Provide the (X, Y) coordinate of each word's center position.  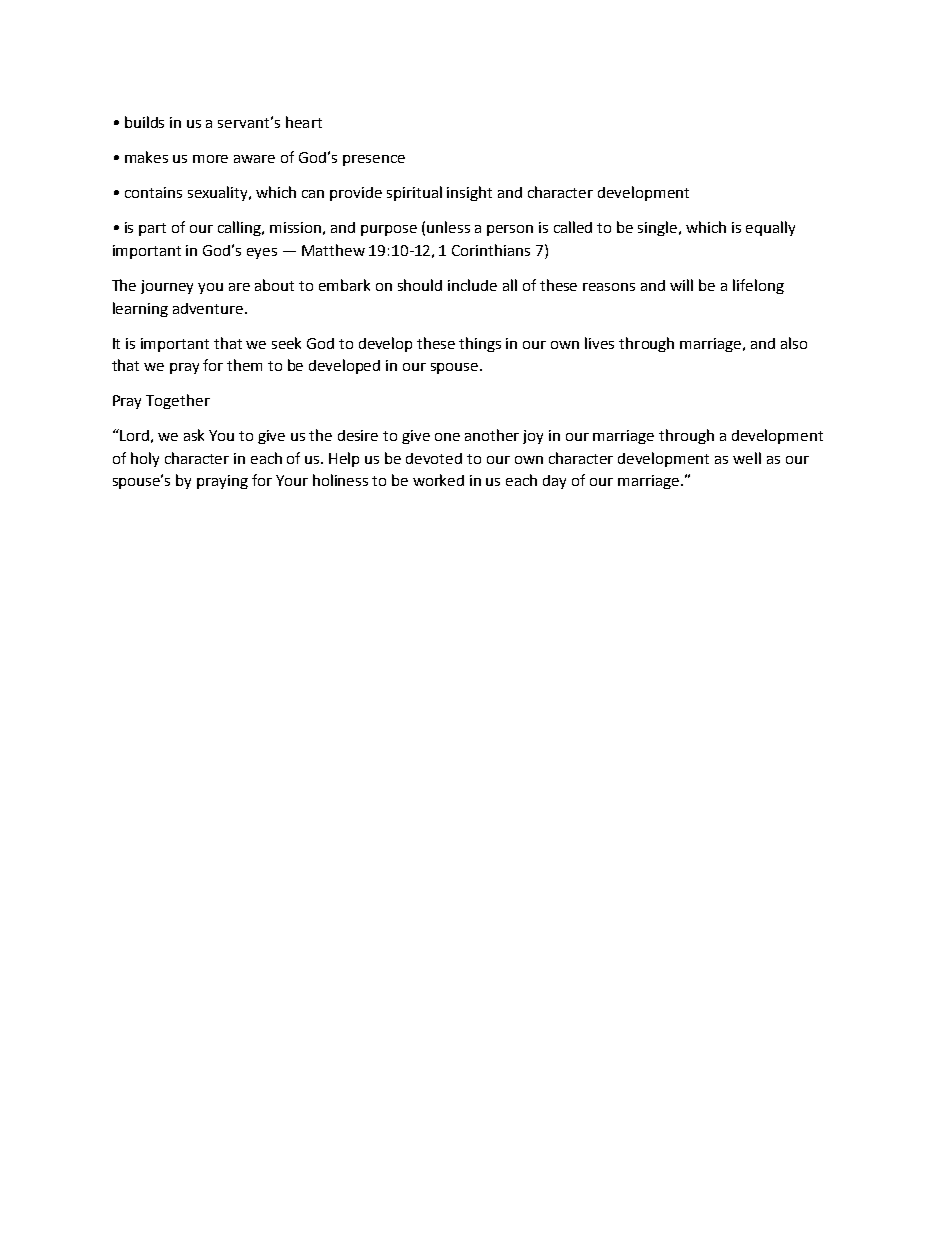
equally (770, 228)
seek (286, 343)
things (480, 344)
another (492, 435)
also (794, 343)
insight (469, 193)
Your (292, 480)
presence (374, 160)
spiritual (414, 193)
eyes (262, 253)
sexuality (219, 193)
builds (144, 122)
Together (178, 401)
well (747, 458)
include (472, 285)
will (681, 285)
